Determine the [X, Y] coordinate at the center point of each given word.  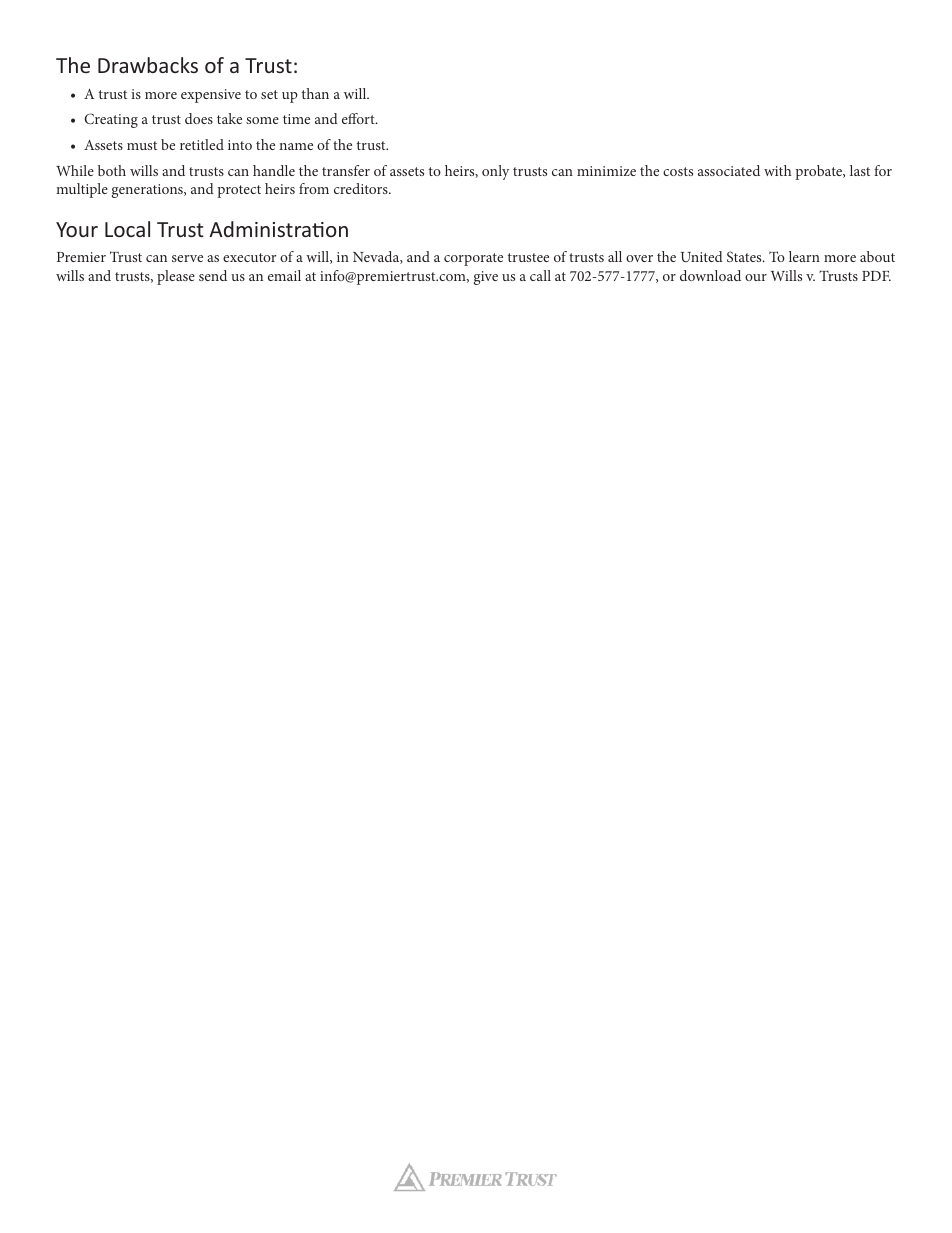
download [710, 275]
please [176, 277]
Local [127, 229]
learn [804, 256]
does [199, 118]
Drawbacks [148, 65]
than [315, 93]
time [296, 119]
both [112, 170]
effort [359, 118]
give [486, 278]
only [495, 172]
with [777, 170]
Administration [278, 229]
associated [729, 170]
